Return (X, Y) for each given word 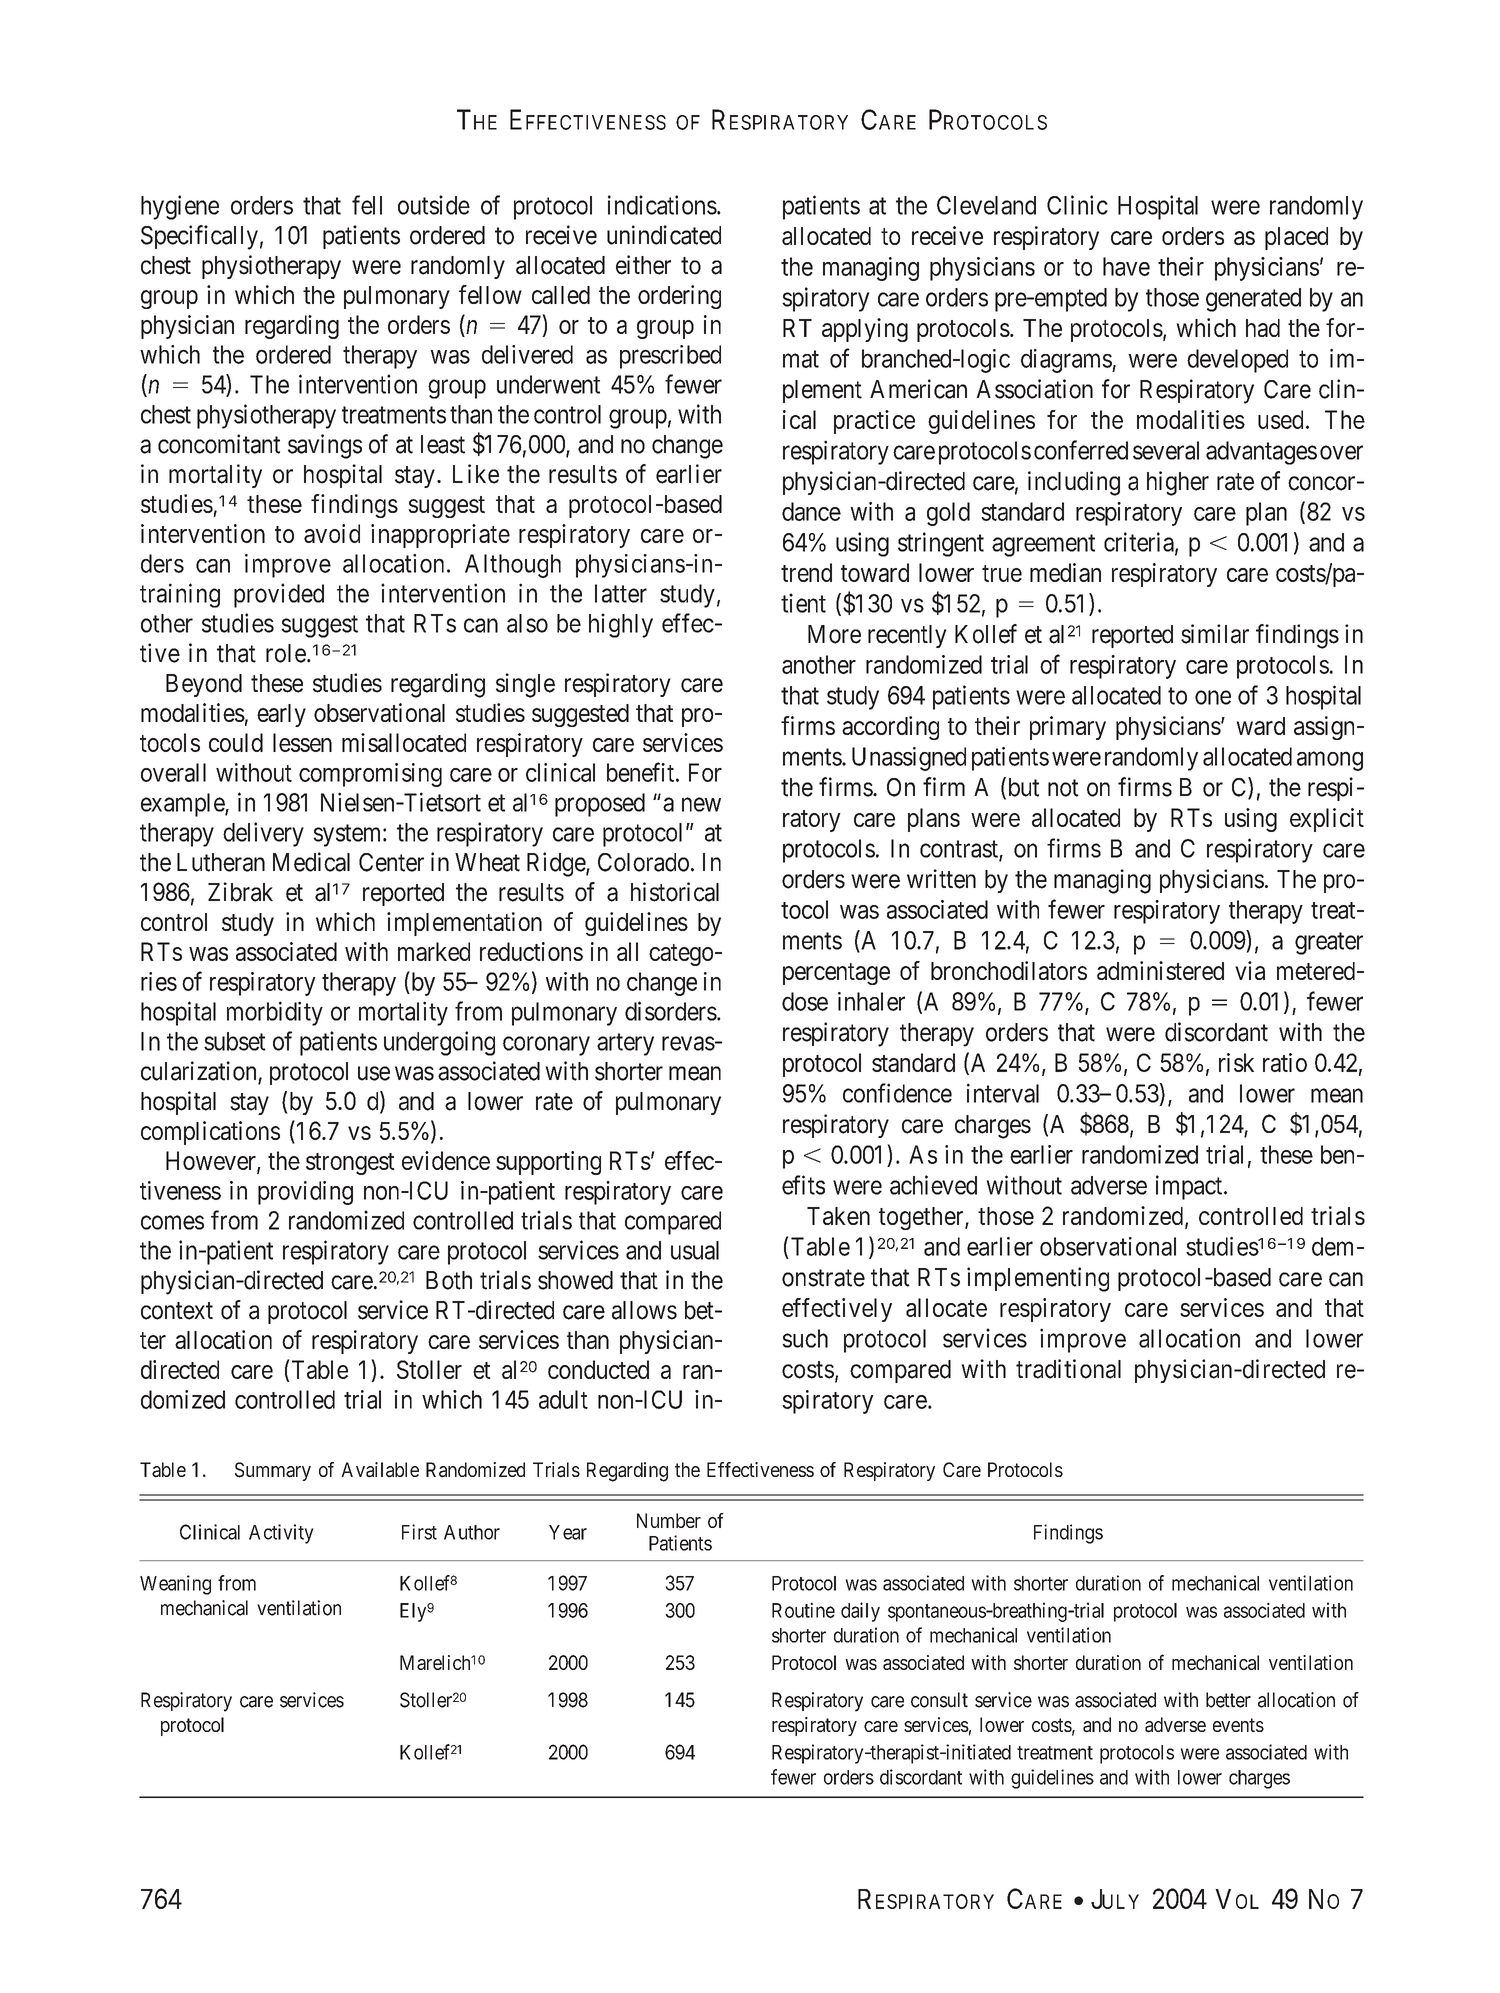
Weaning (175, 1585)
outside (434, 205)
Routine (803, 1610)
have (1126, 266)
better (1228, 1700)
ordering (679, 297)
